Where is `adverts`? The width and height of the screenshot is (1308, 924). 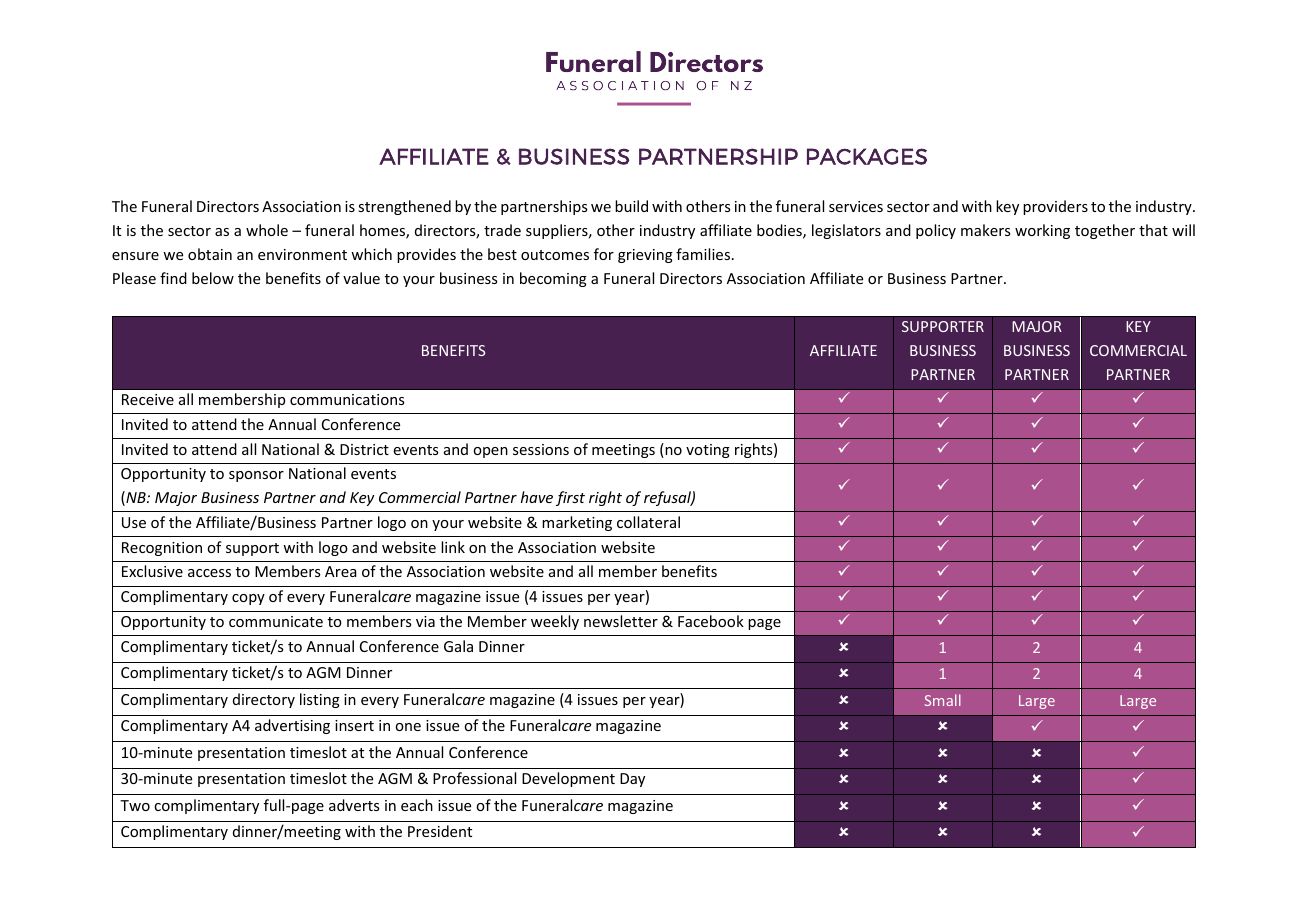
adverts is located at coordinates (354, 805).
